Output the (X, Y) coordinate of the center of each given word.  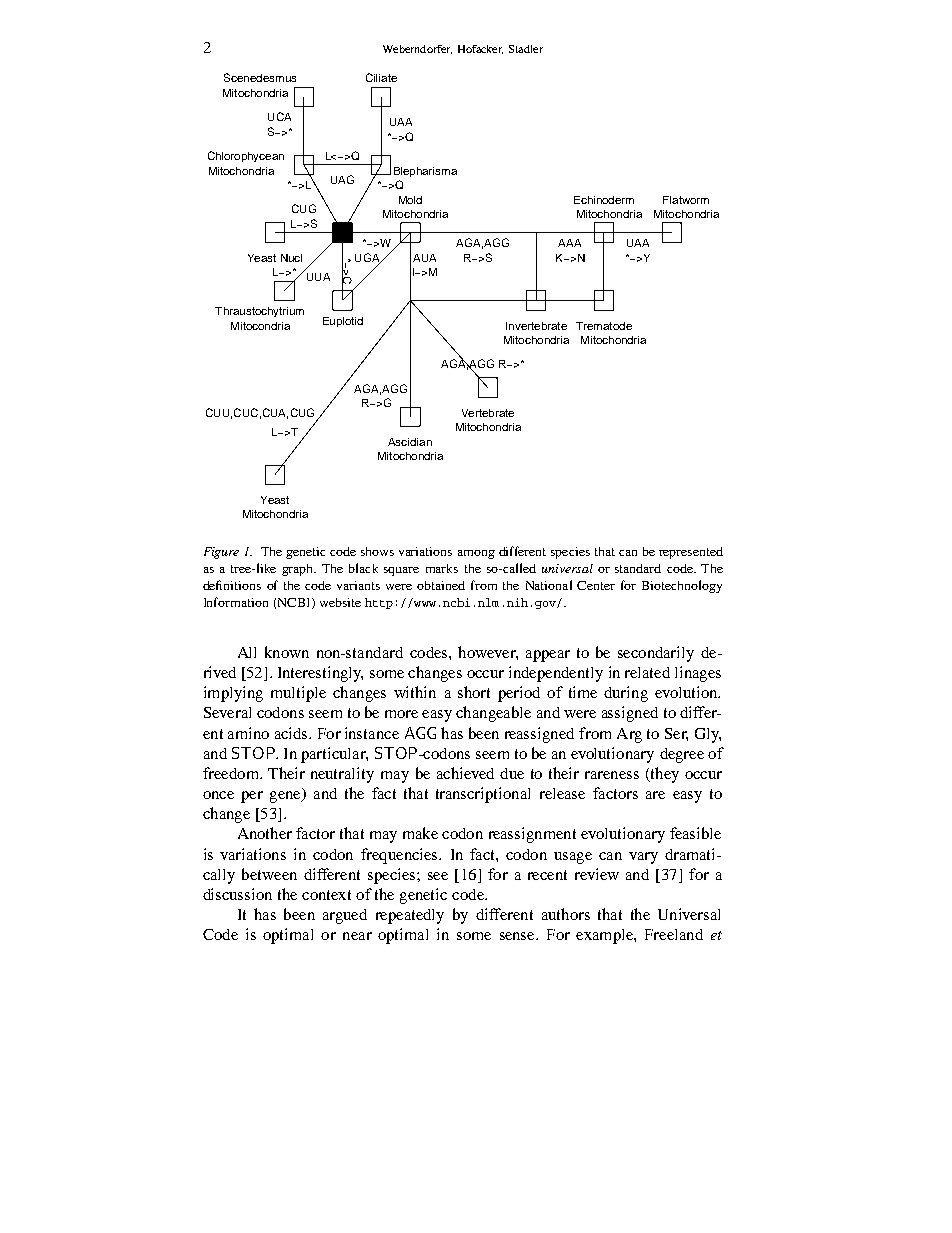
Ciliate (381, 77)
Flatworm (686, 200)
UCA (279, 116)
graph (298, 570)
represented (691, 553)
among (476, 554)
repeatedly (410, 916)
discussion (237, 894)
